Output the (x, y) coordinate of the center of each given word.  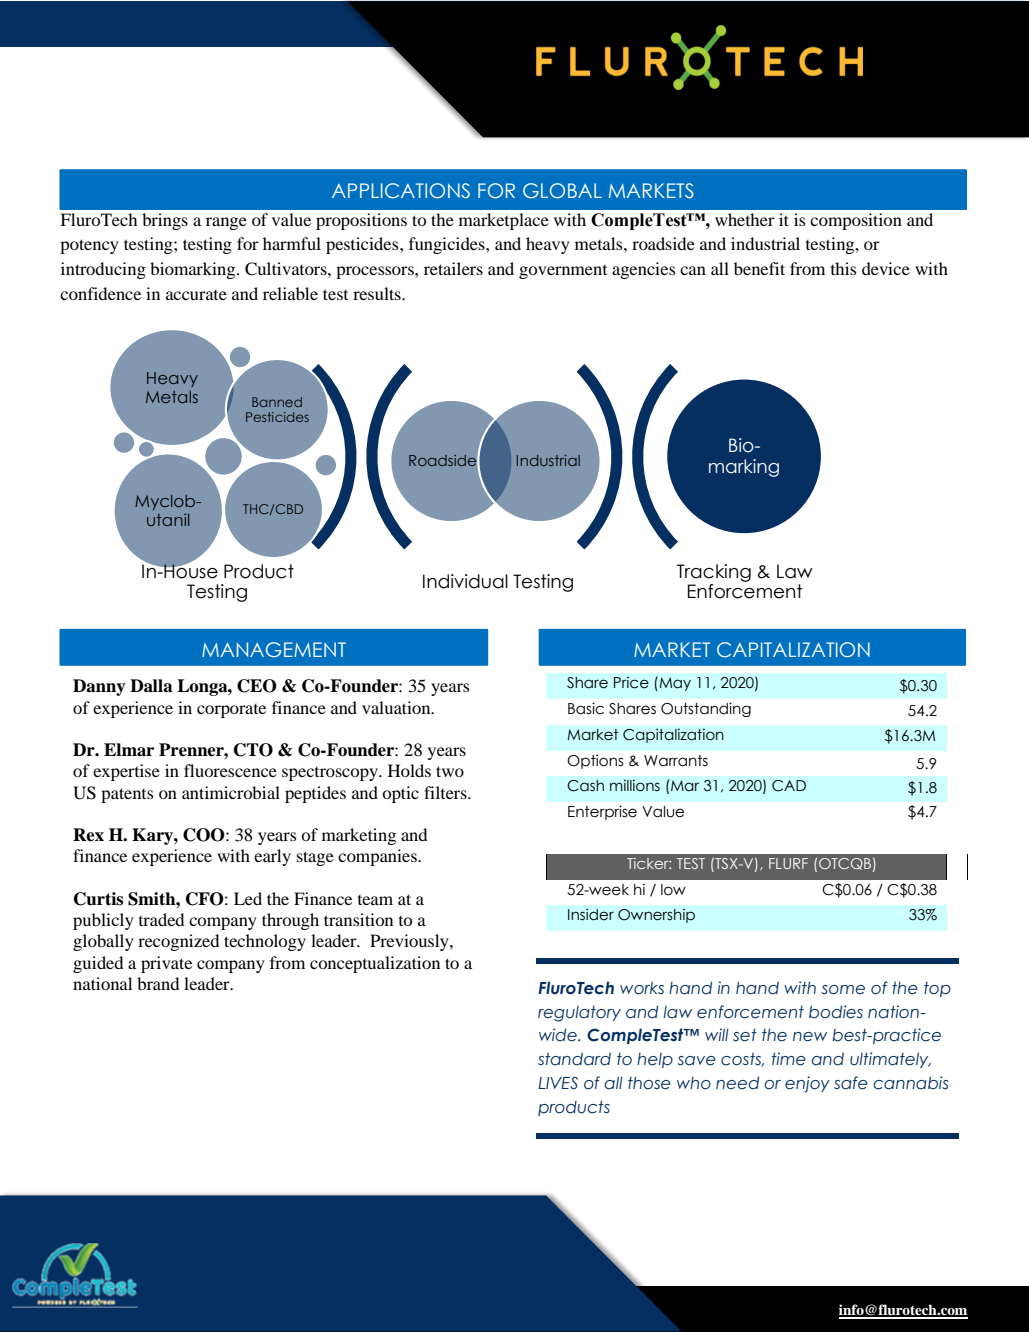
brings (165, 221)
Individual (465, 581)
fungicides (448, 245)
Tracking (714, 573)
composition (856, 221)
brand (158, 983)
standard (574, 1059)
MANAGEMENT (274, 650)
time (789, 1059)
